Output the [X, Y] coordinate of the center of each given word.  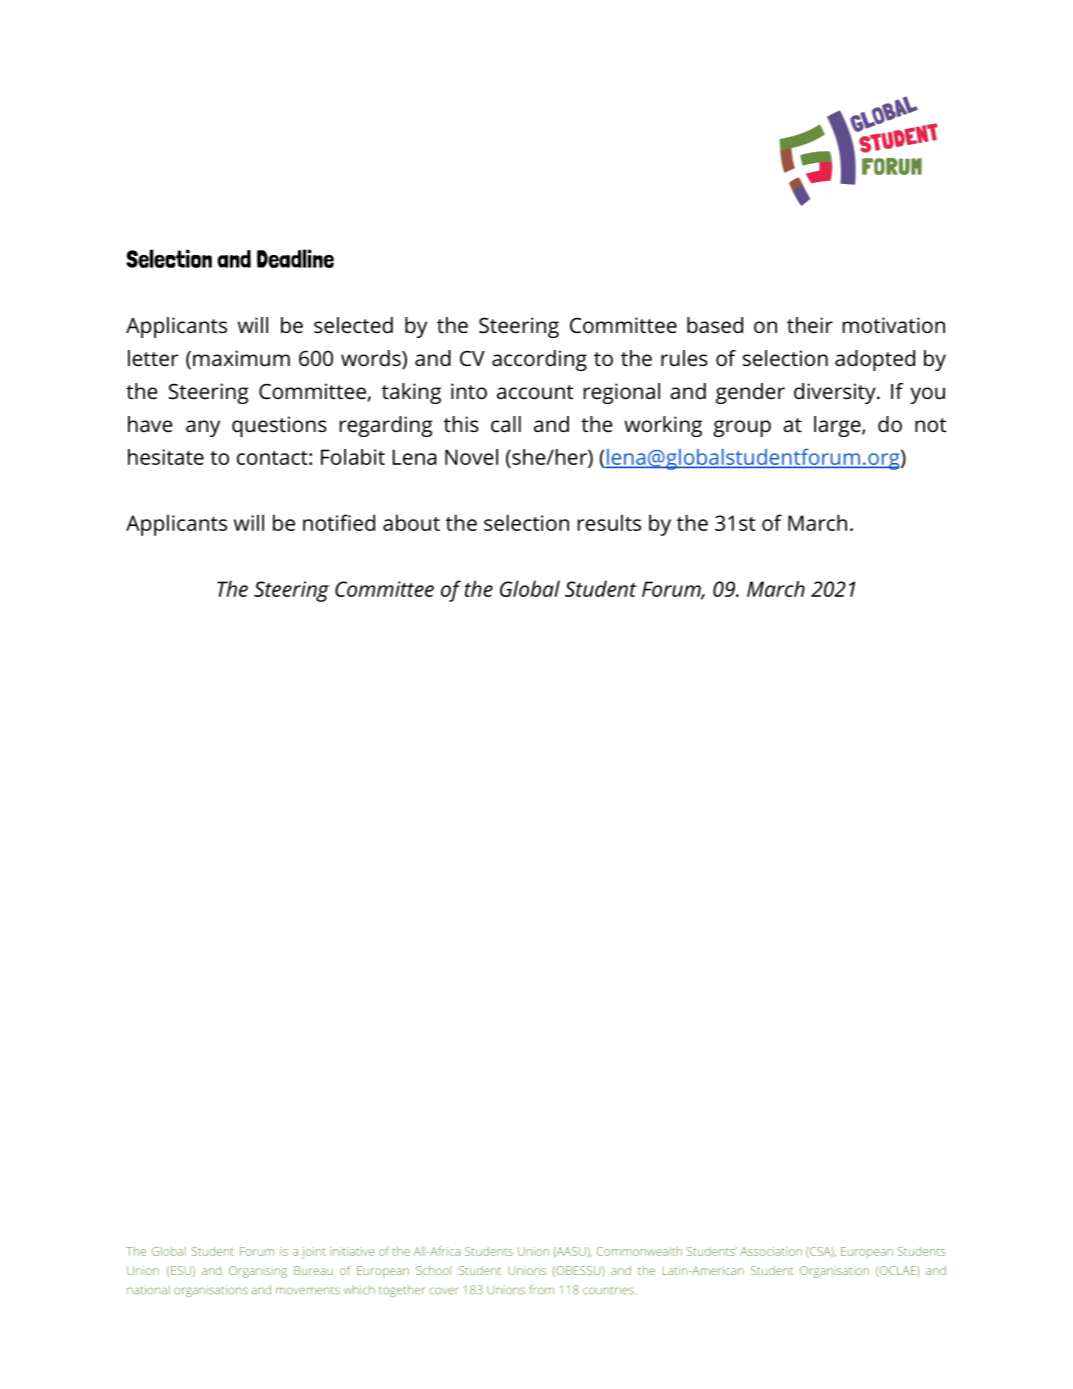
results [609, 522]
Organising [258, 1272]
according [539, 360]
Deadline [295, 258]
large [838, 426]
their [810, 325]
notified [339, 522]
